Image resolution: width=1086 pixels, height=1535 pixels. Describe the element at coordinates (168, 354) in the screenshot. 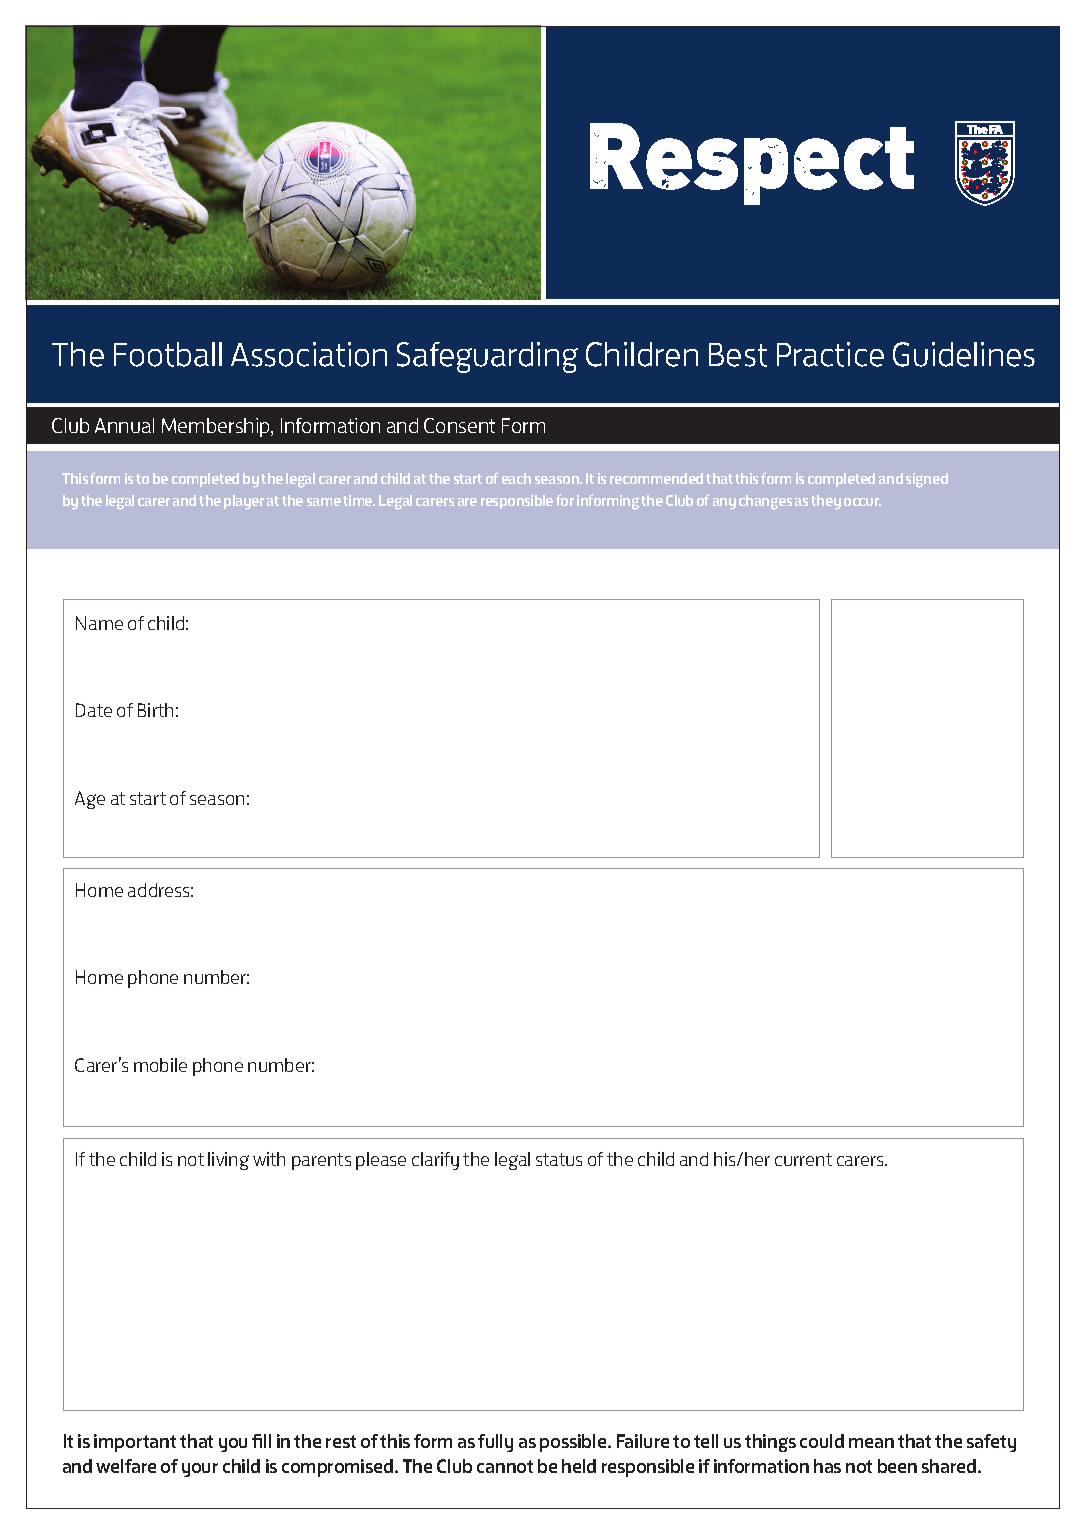

I see `Football` at that location.
